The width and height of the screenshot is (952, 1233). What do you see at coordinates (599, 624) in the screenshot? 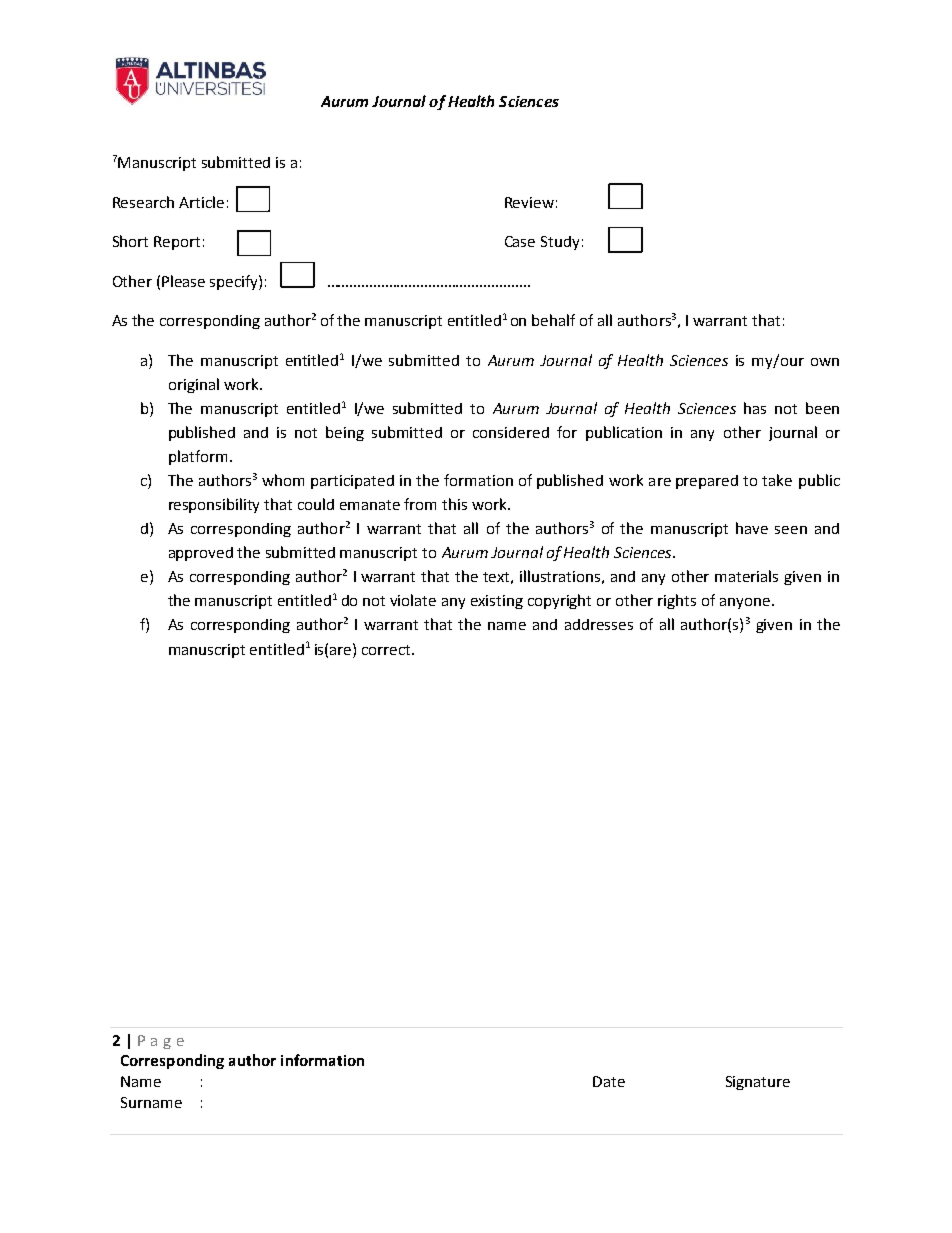
I see `addresses` at bounding box center [599, 624].
